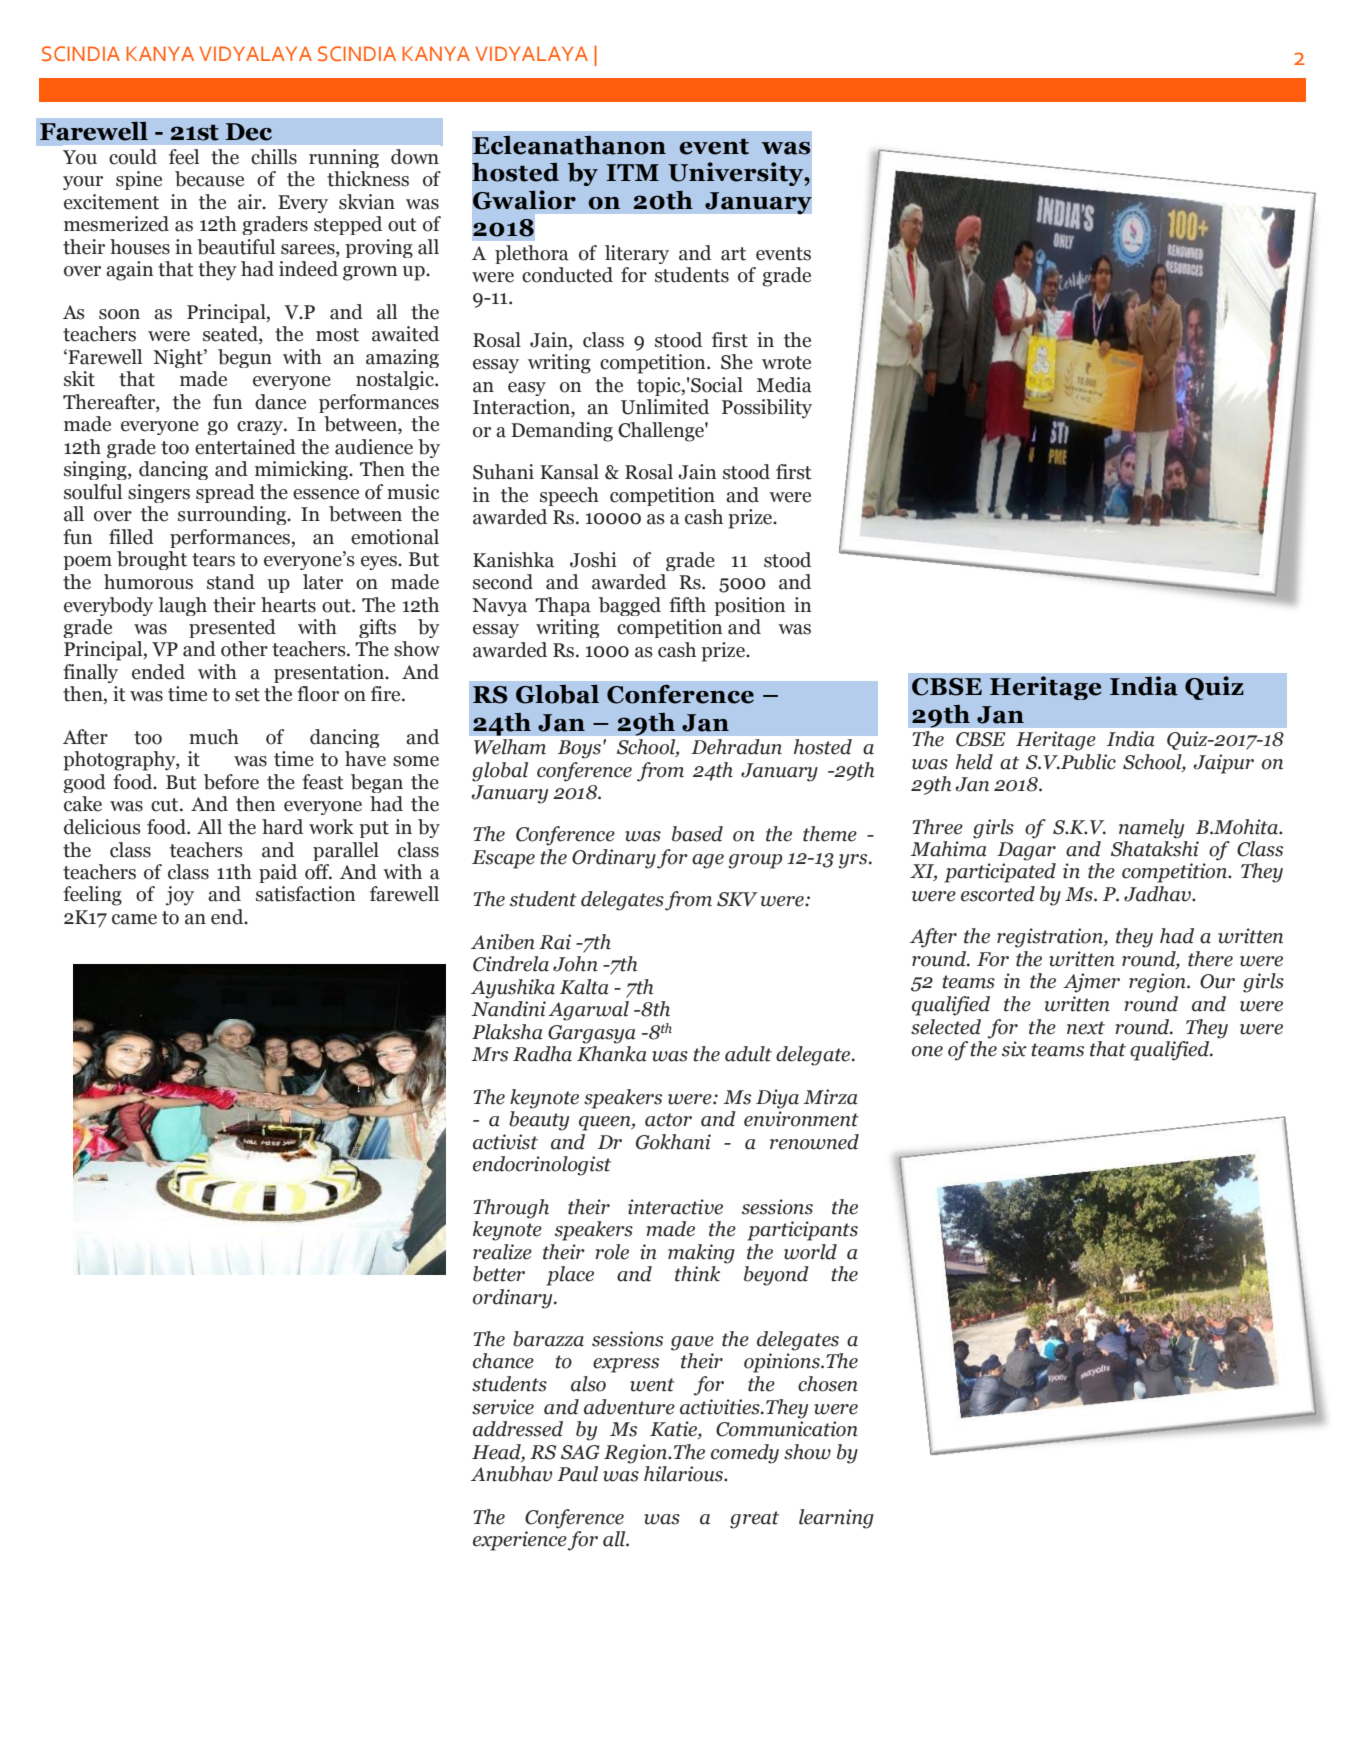 The width and height of the page is (1347, 1744). What do you see at coordinates (748, 1054) in the page?
I see `adult` at bounding box center [748, 1054].
